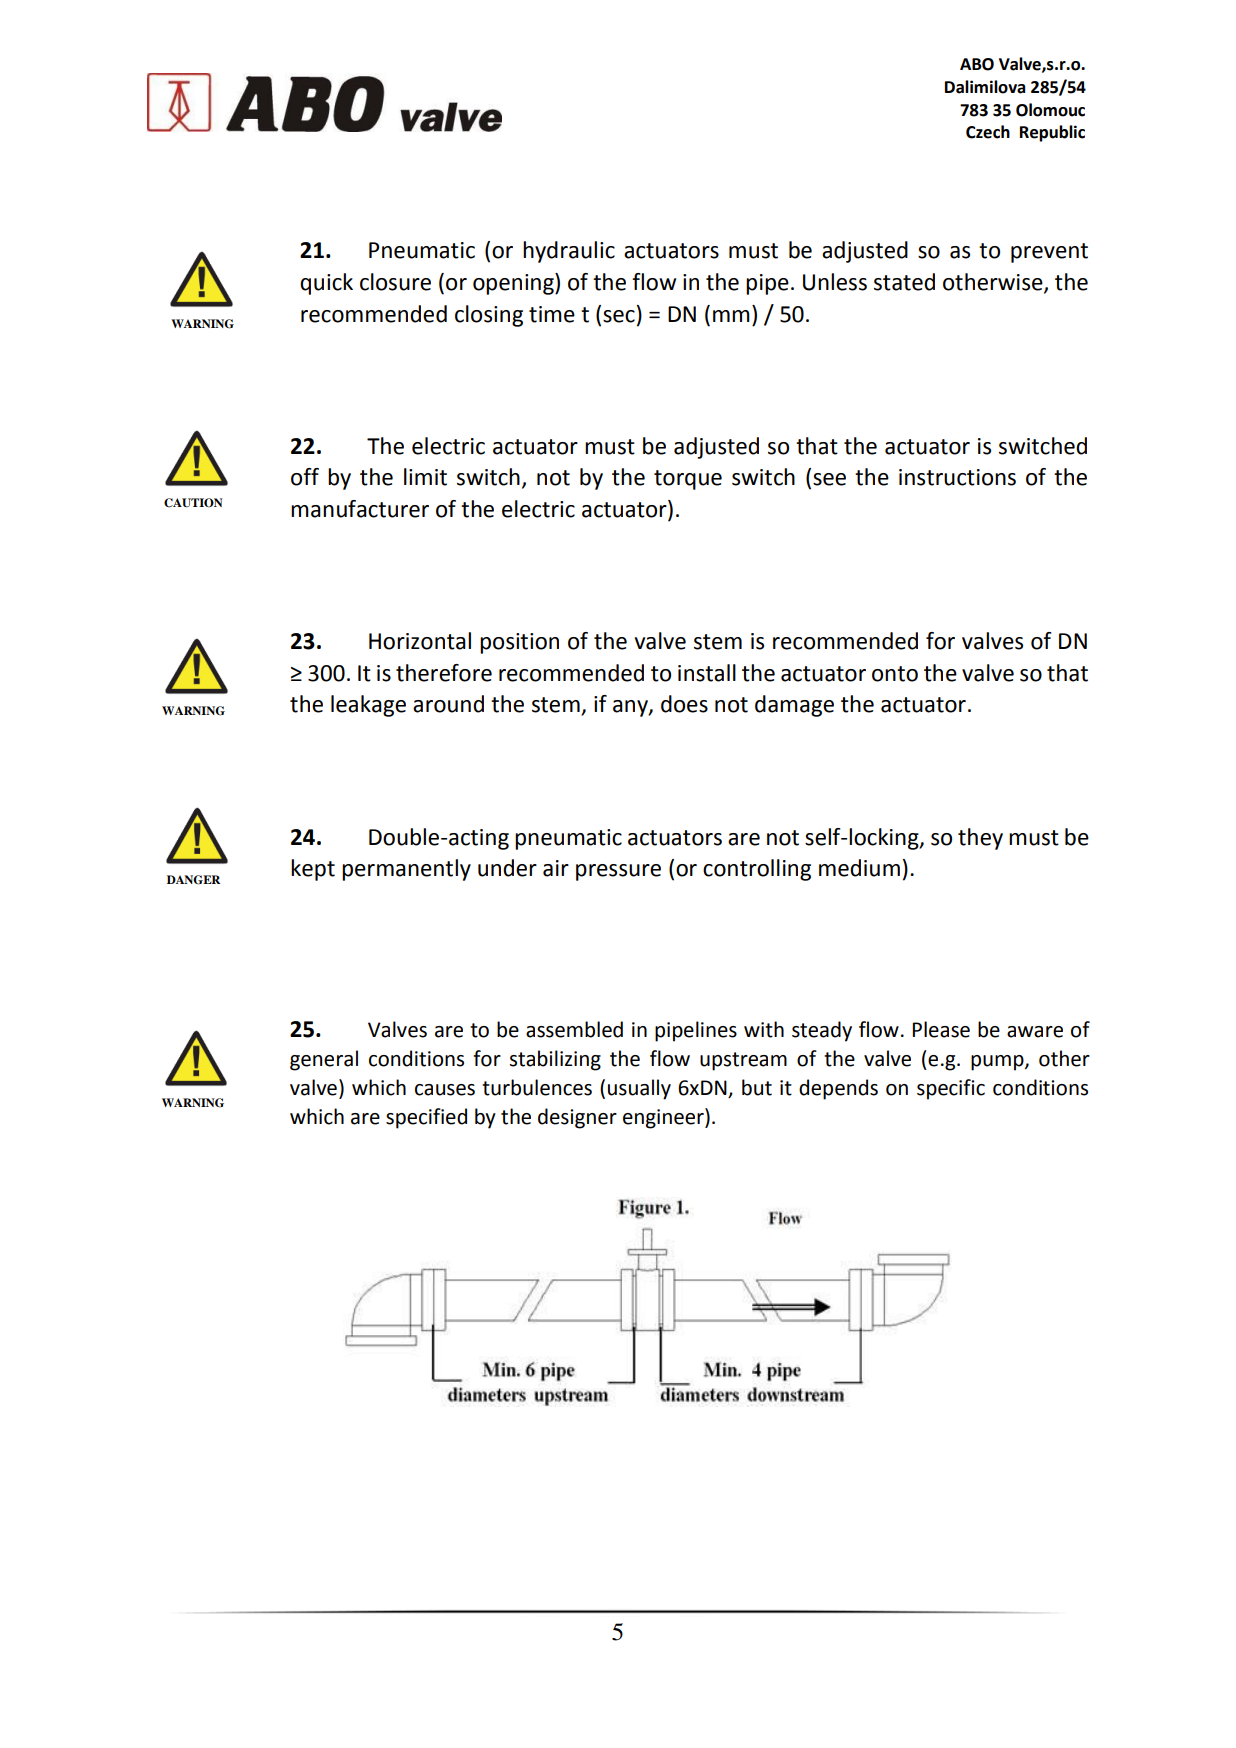 This document has height=1748, width=1236. What do you see at coordinates (324, 1060) in the document?
I see `general` at bounding box center [324, 1060].
